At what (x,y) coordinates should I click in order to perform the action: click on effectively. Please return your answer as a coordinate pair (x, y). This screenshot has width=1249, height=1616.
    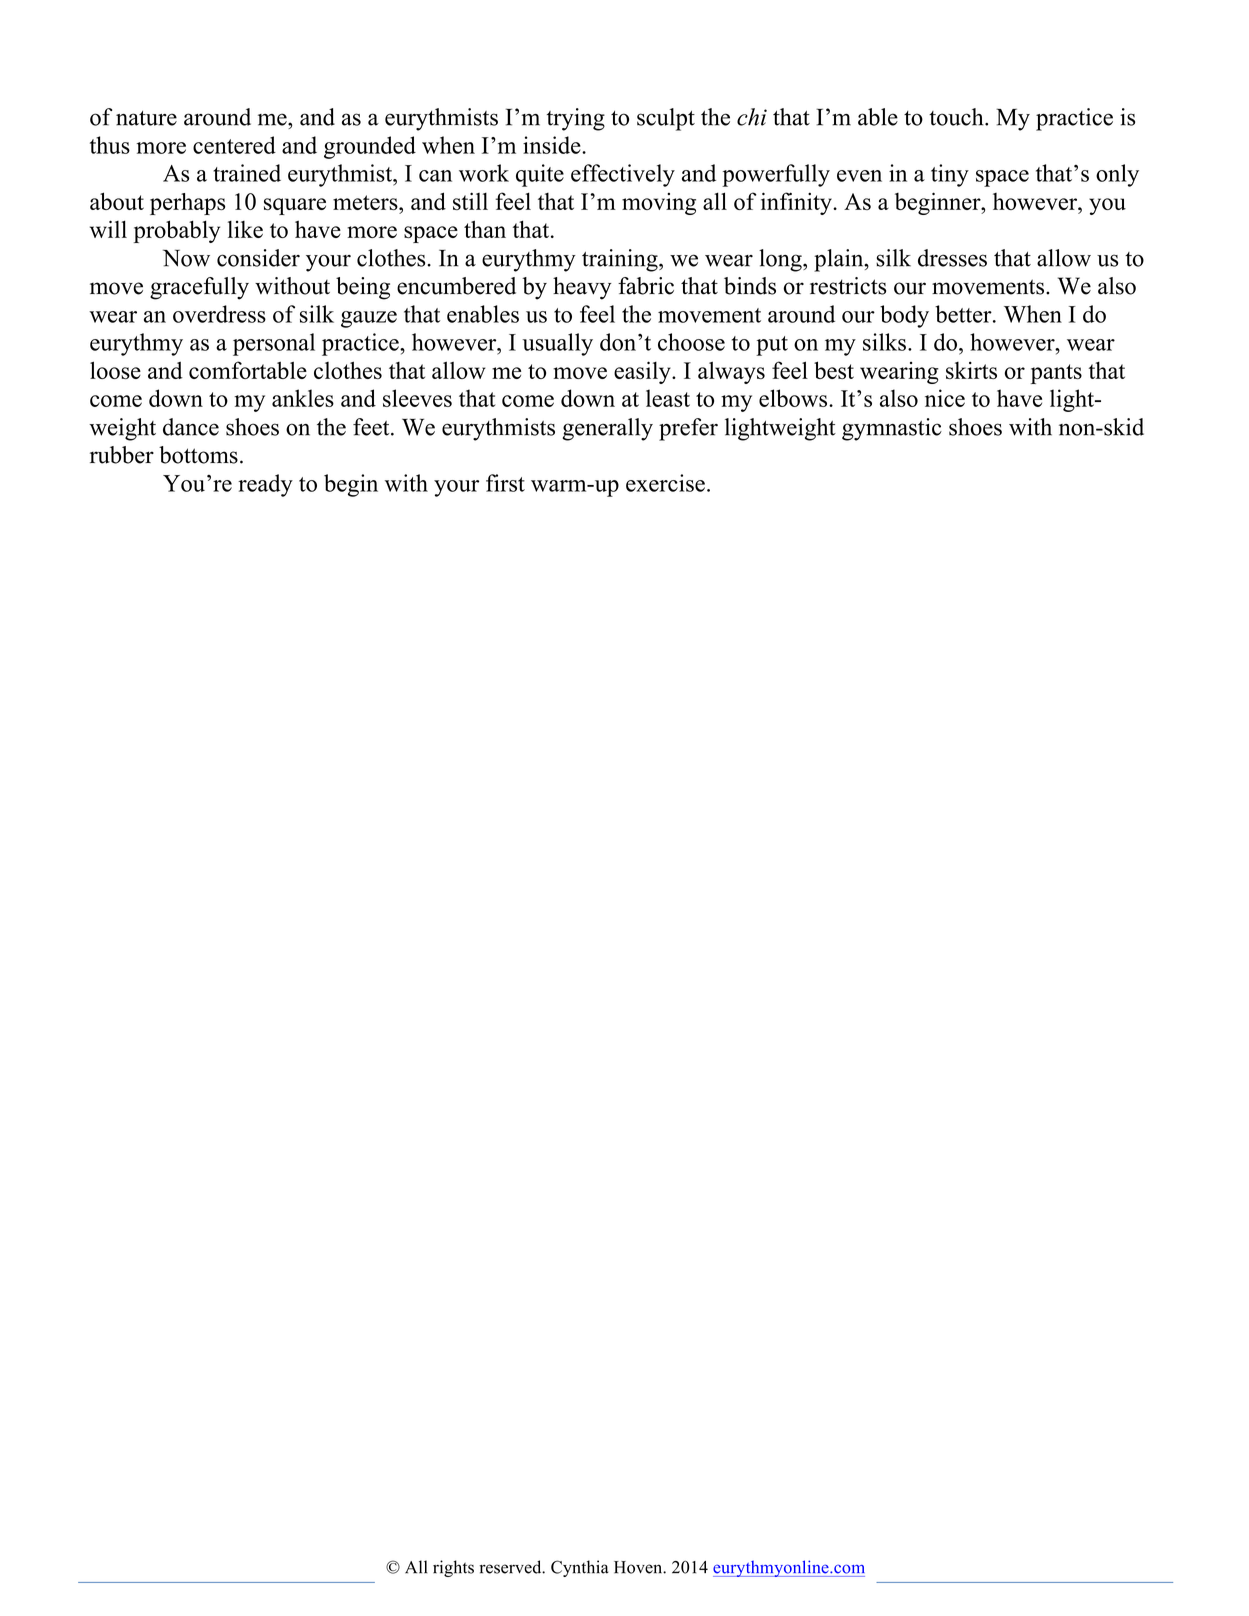
    Looking at the image, I should click on (623, 175).
